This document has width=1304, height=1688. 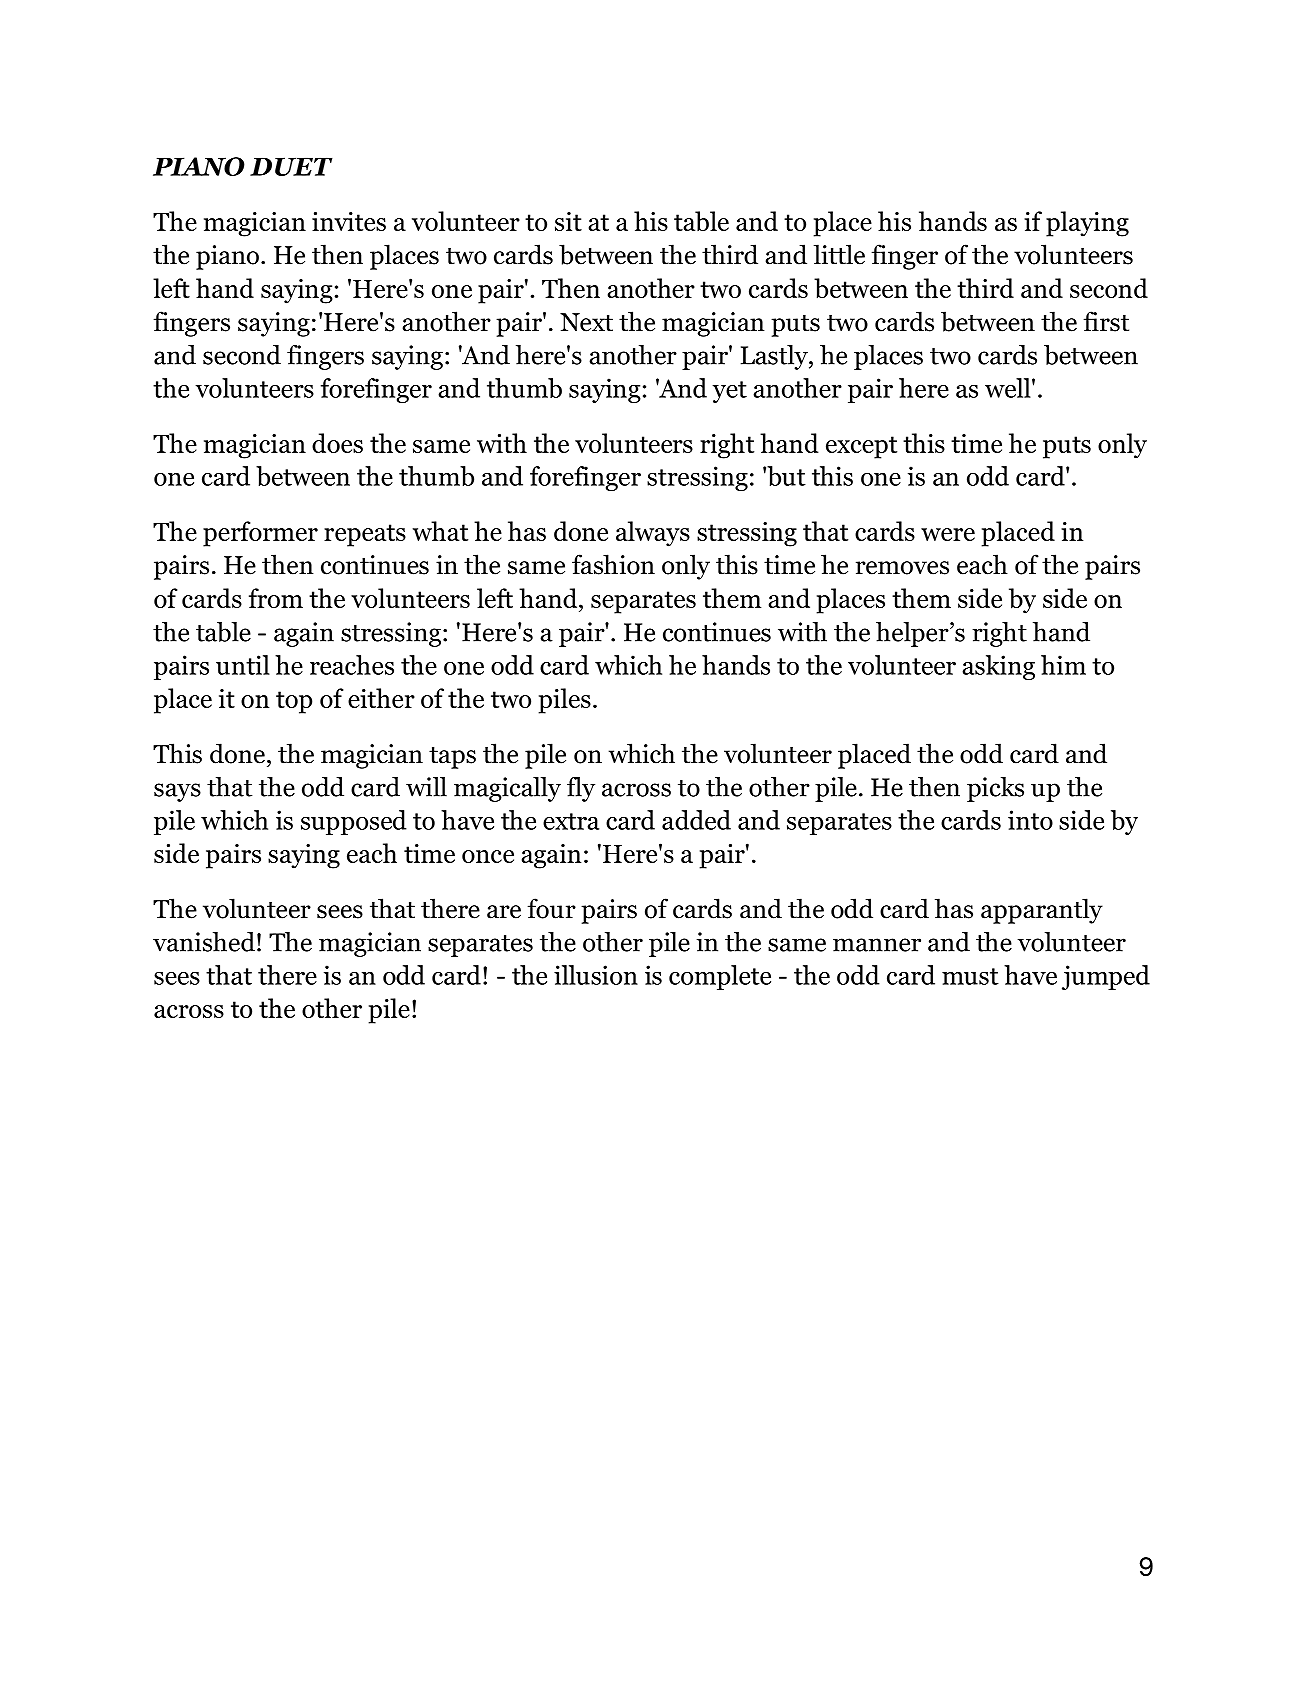 What do you see at coordinates (276, 598) in the document?
I see `from` at bounding box center [276, 598].
